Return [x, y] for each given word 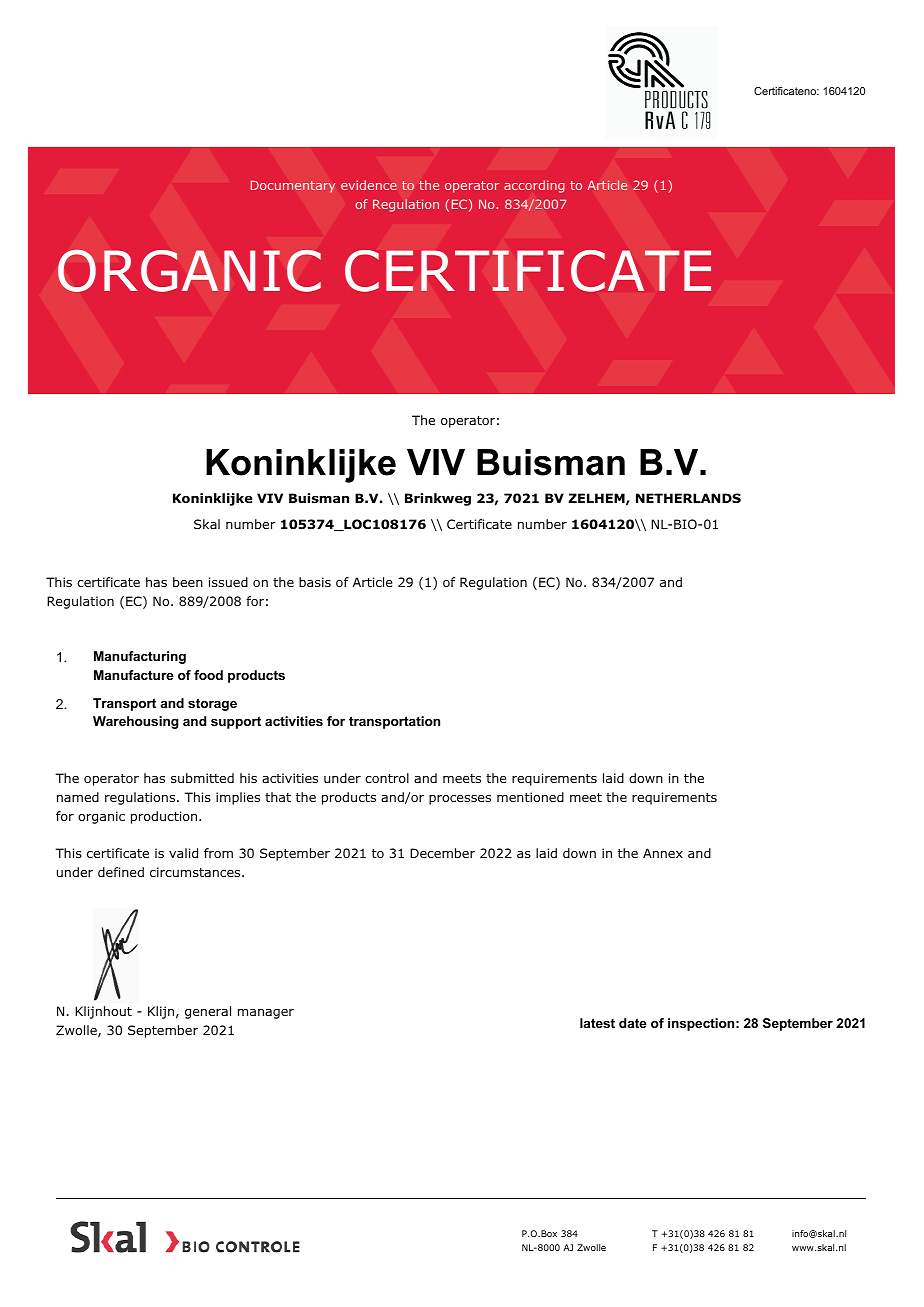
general [208, 1012]
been [188, 582]
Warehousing [135, 722]
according [534, 186]
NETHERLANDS [688, 498]
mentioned [530, 797]
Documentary [293, 186]
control [387, 778]
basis [315, 582]
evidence [369, 185]
